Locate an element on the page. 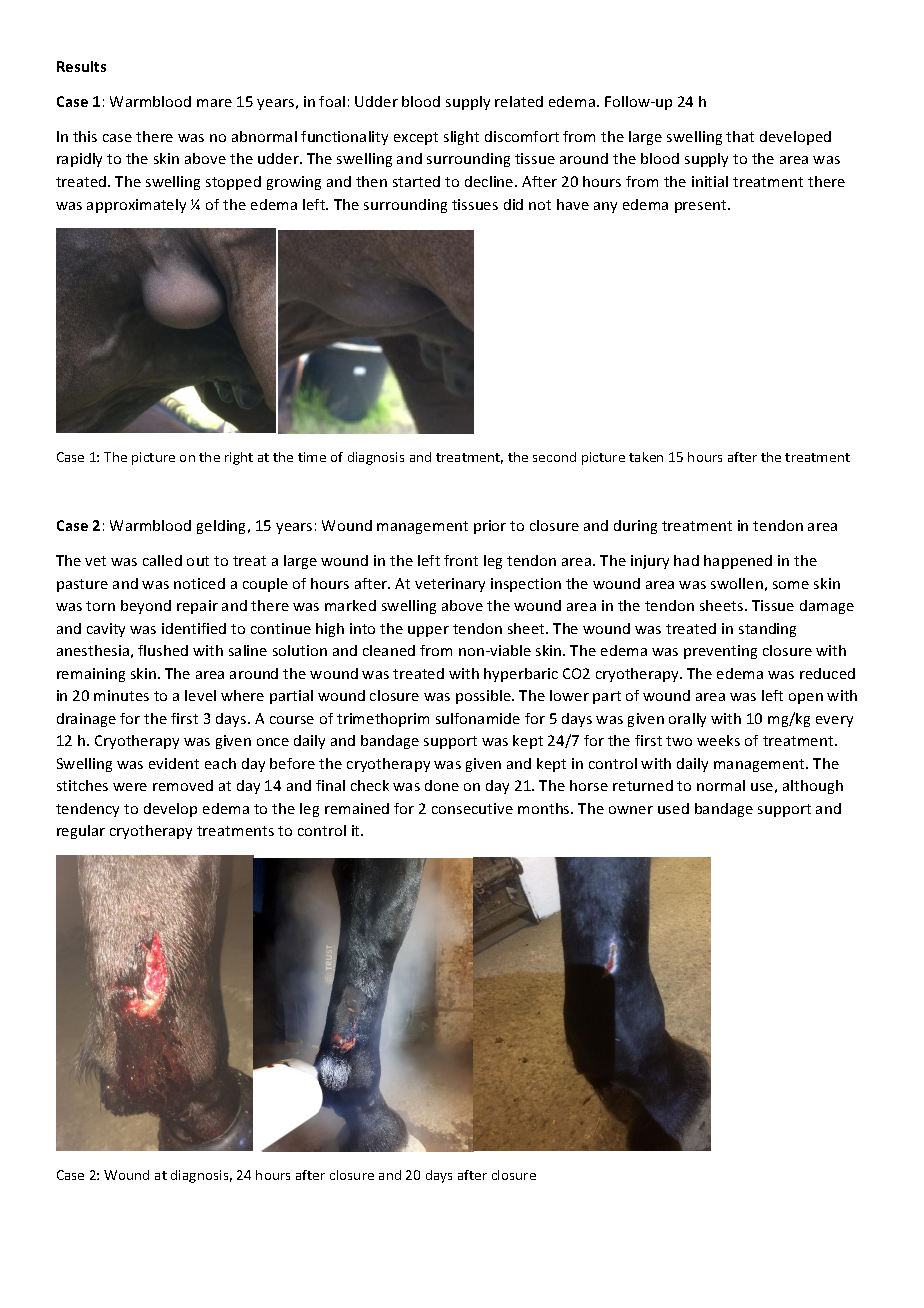 The image size is (924, 1308). identified is located at coordinates (194, 628).
